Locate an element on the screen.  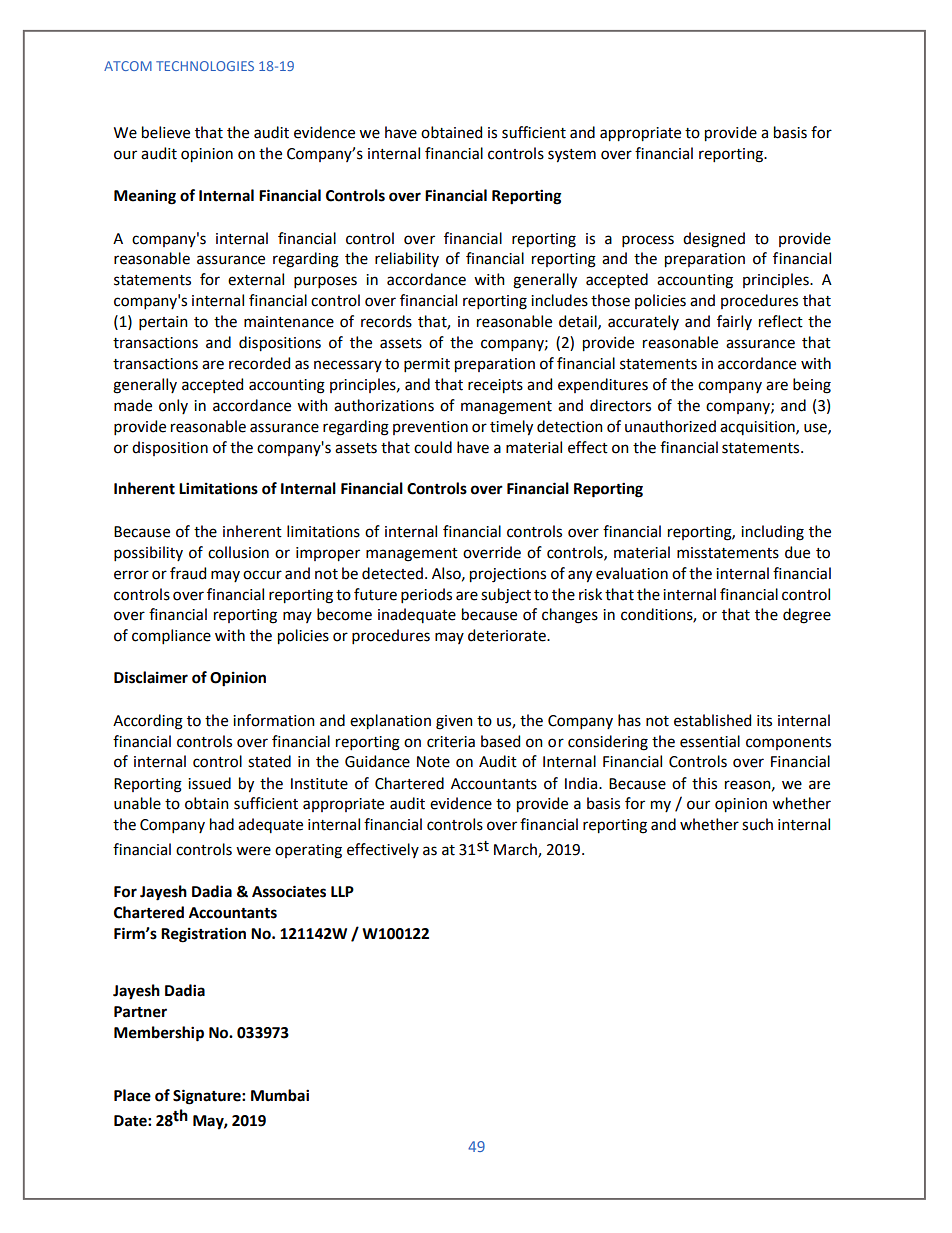
Mumbai is located at coordinates (280, 1095).
